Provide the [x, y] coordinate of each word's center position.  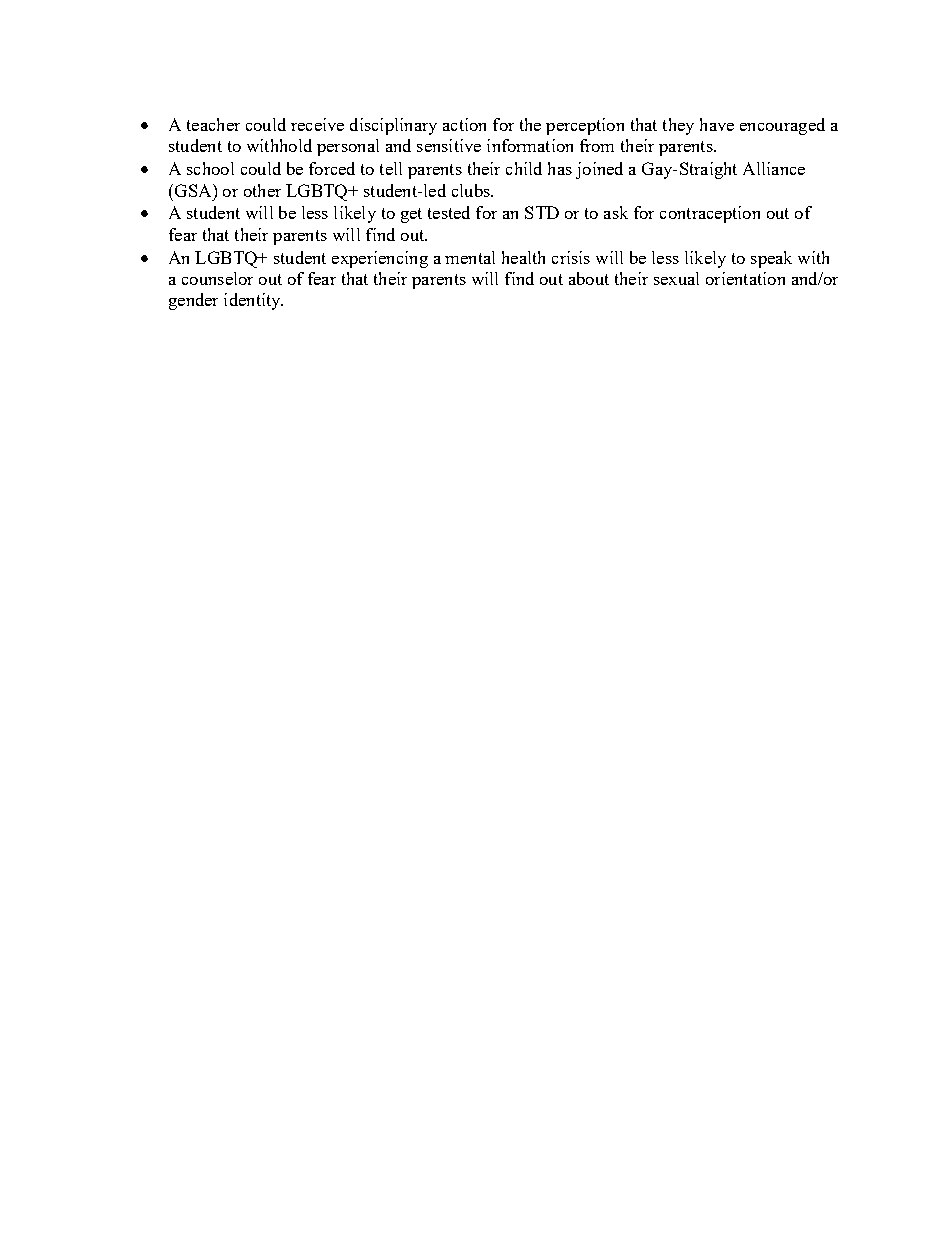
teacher [213, 124]
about [589, 278]
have [717, 124]
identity [253, 301]
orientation [745, 278]
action [464, 124]
